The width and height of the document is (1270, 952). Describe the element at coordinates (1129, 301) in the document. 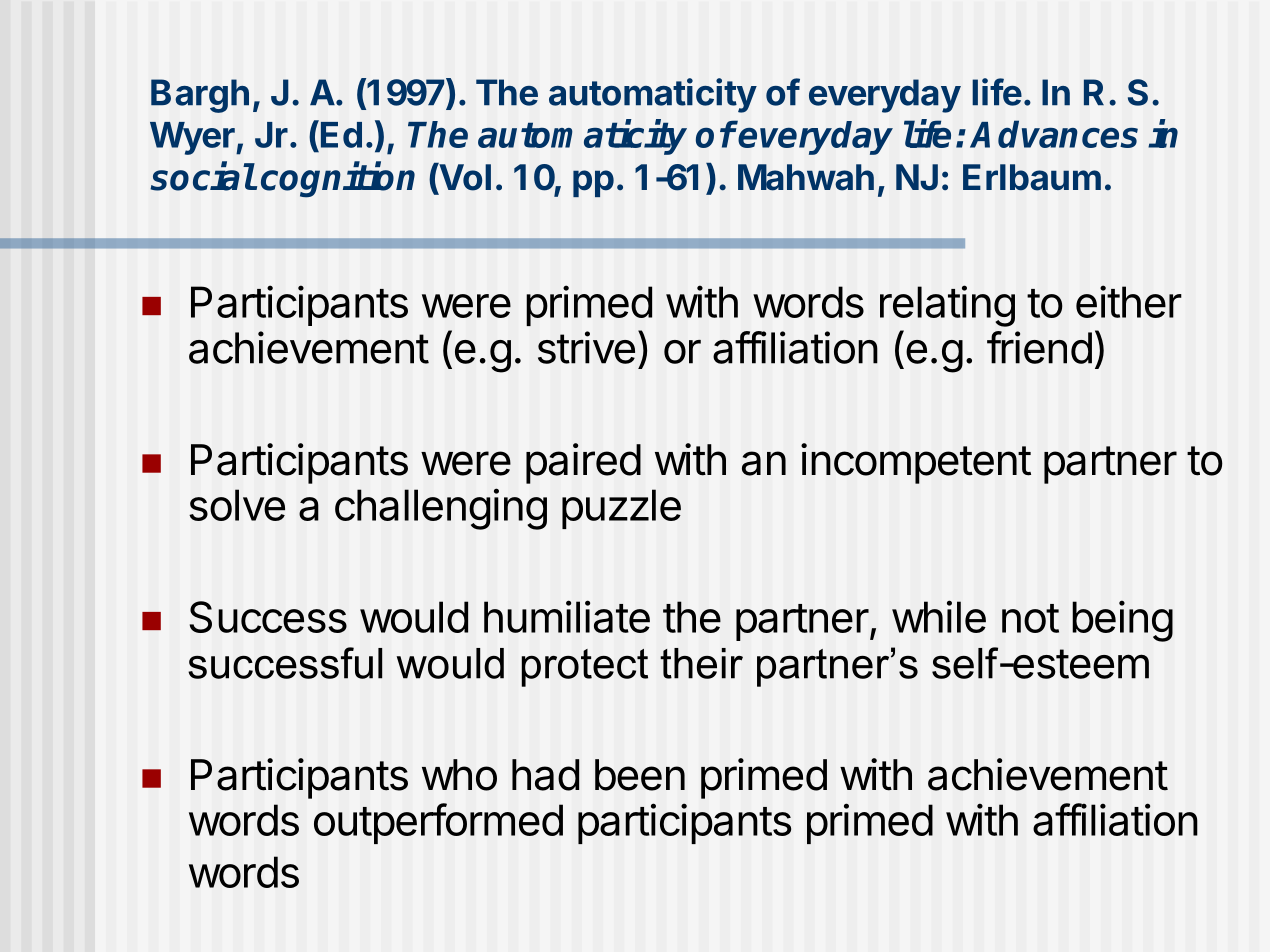

I see `either` at that location.
